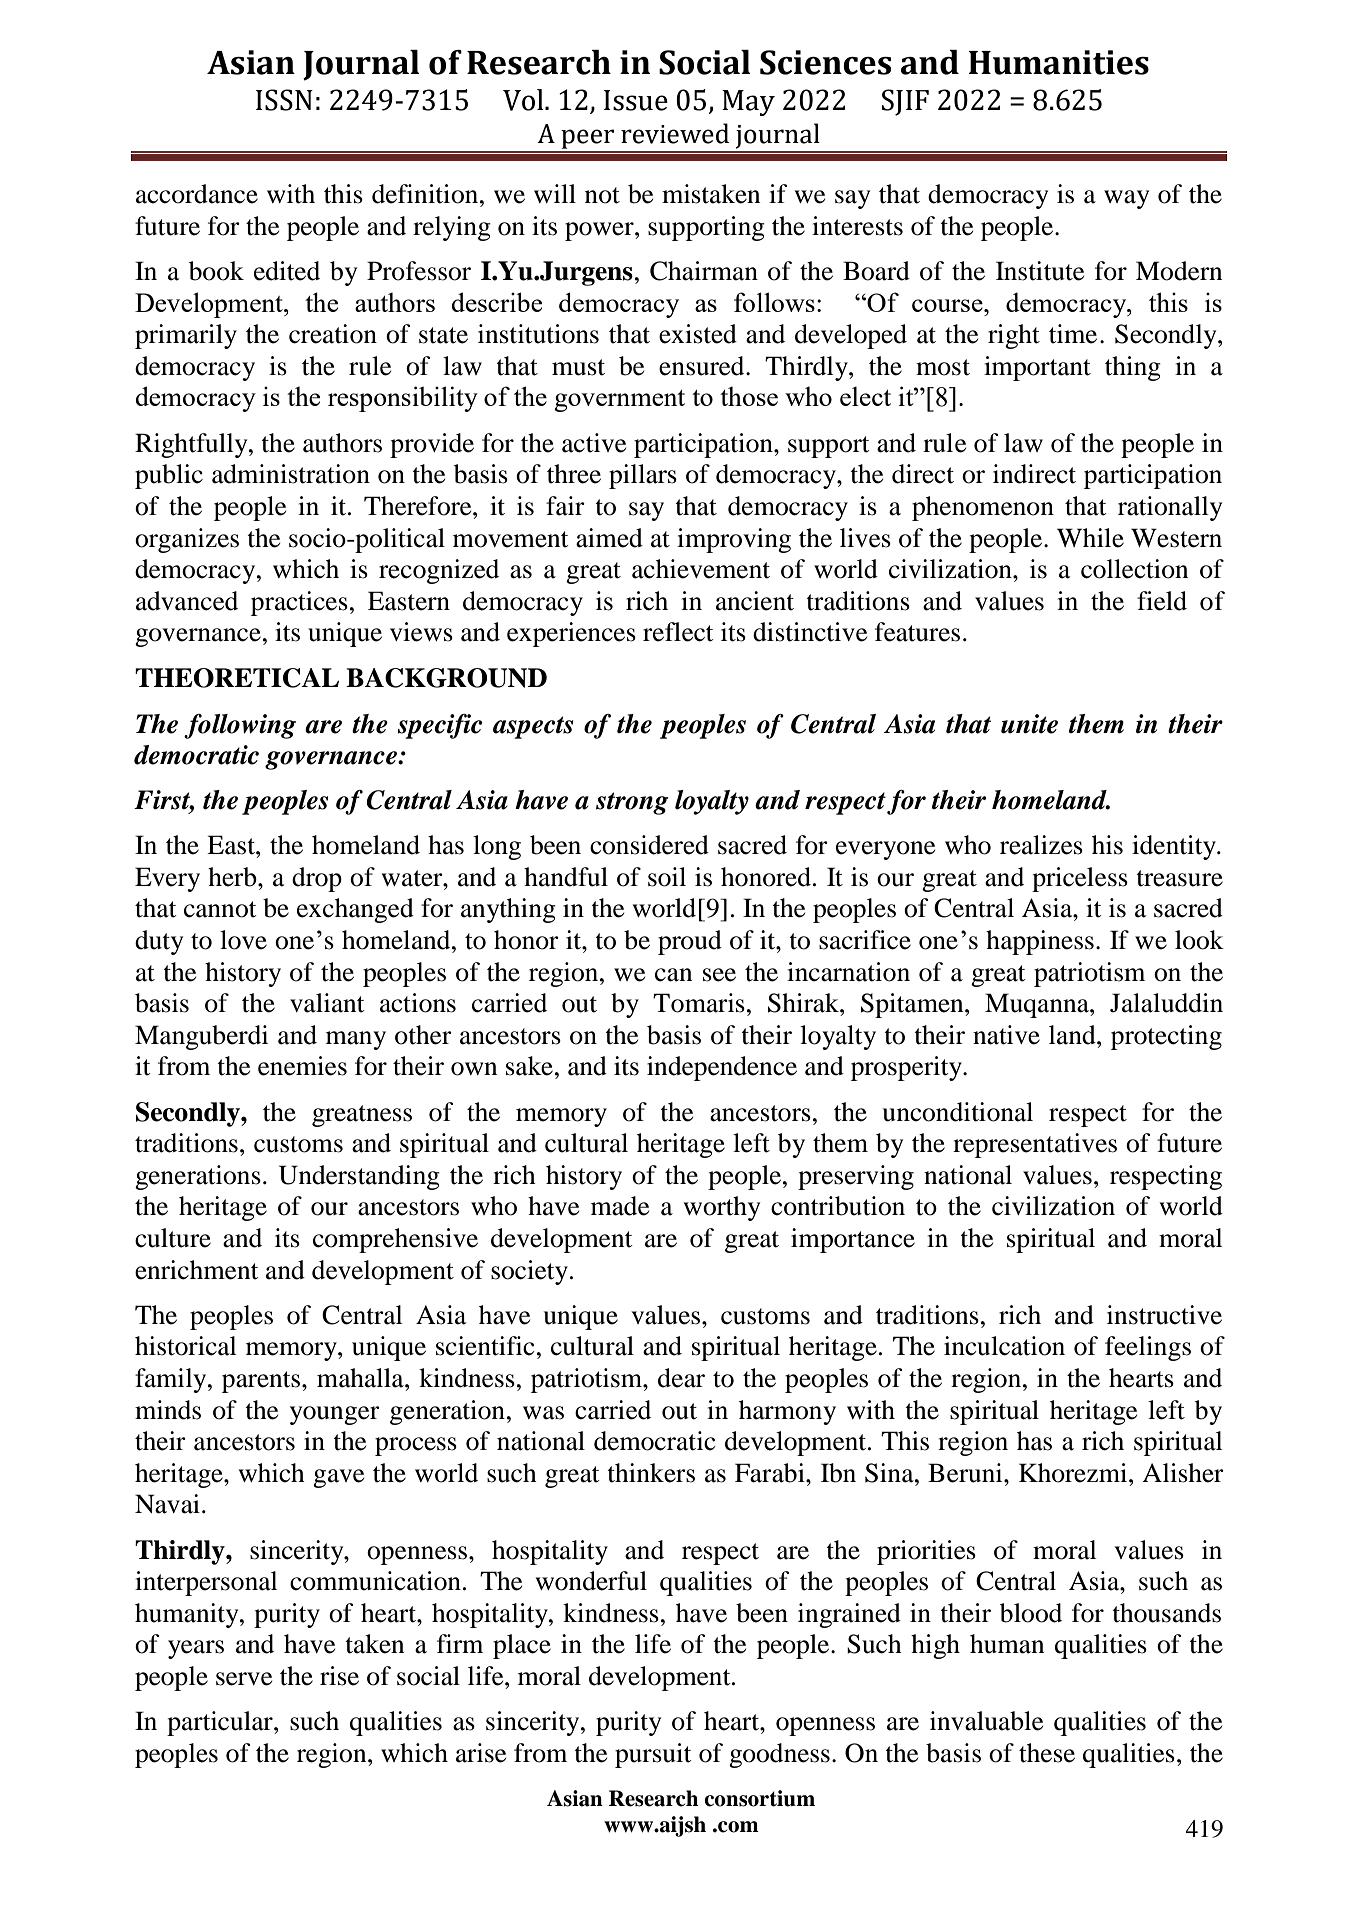 The image size is (1363, 1927). What do you see at coordinates (1040, 942) in the screenshot?
I see `happiness` at bounding box center [1040, 942].
